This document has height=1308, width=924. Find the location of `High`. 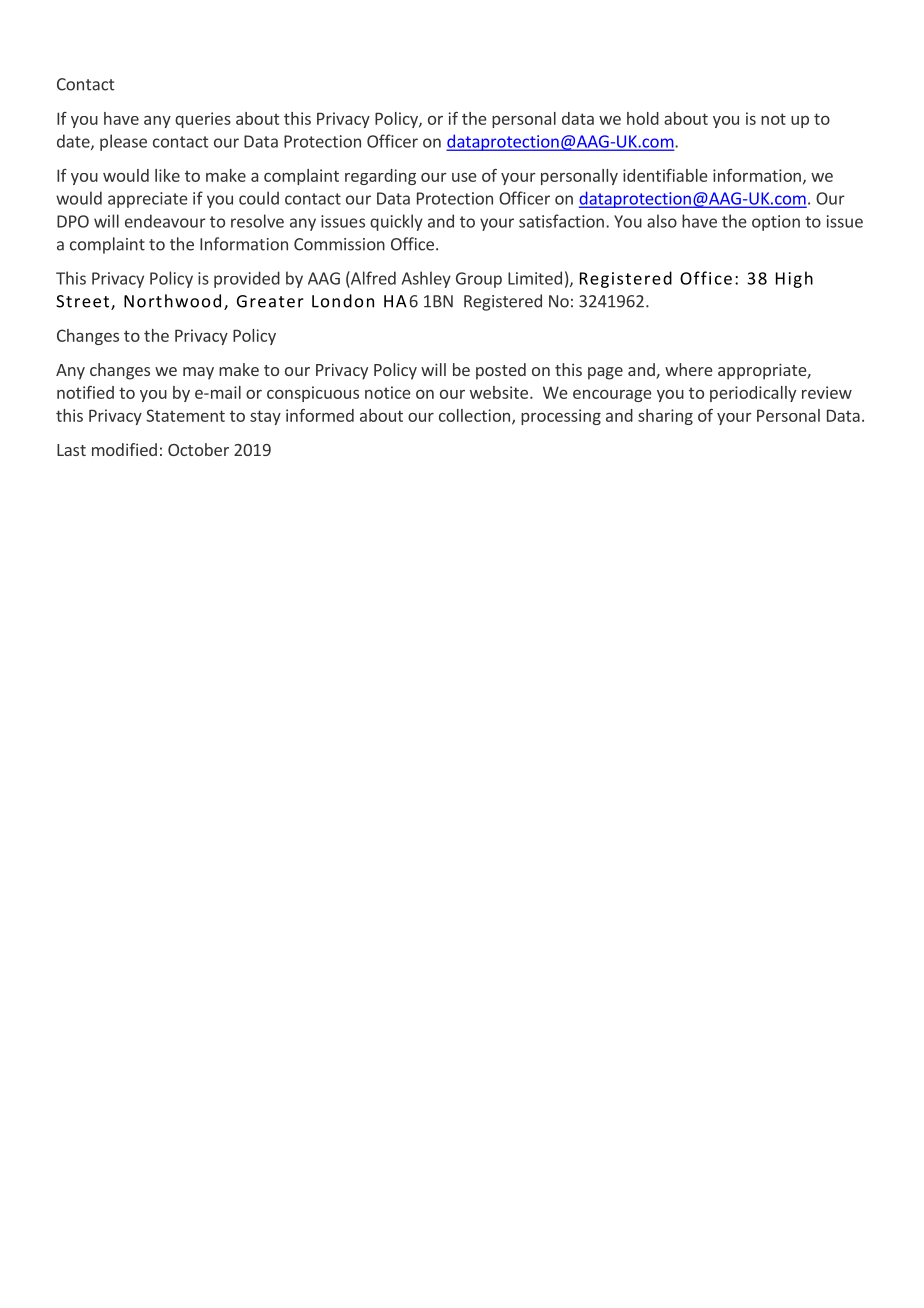

High is located at coordinates (794, 279).
